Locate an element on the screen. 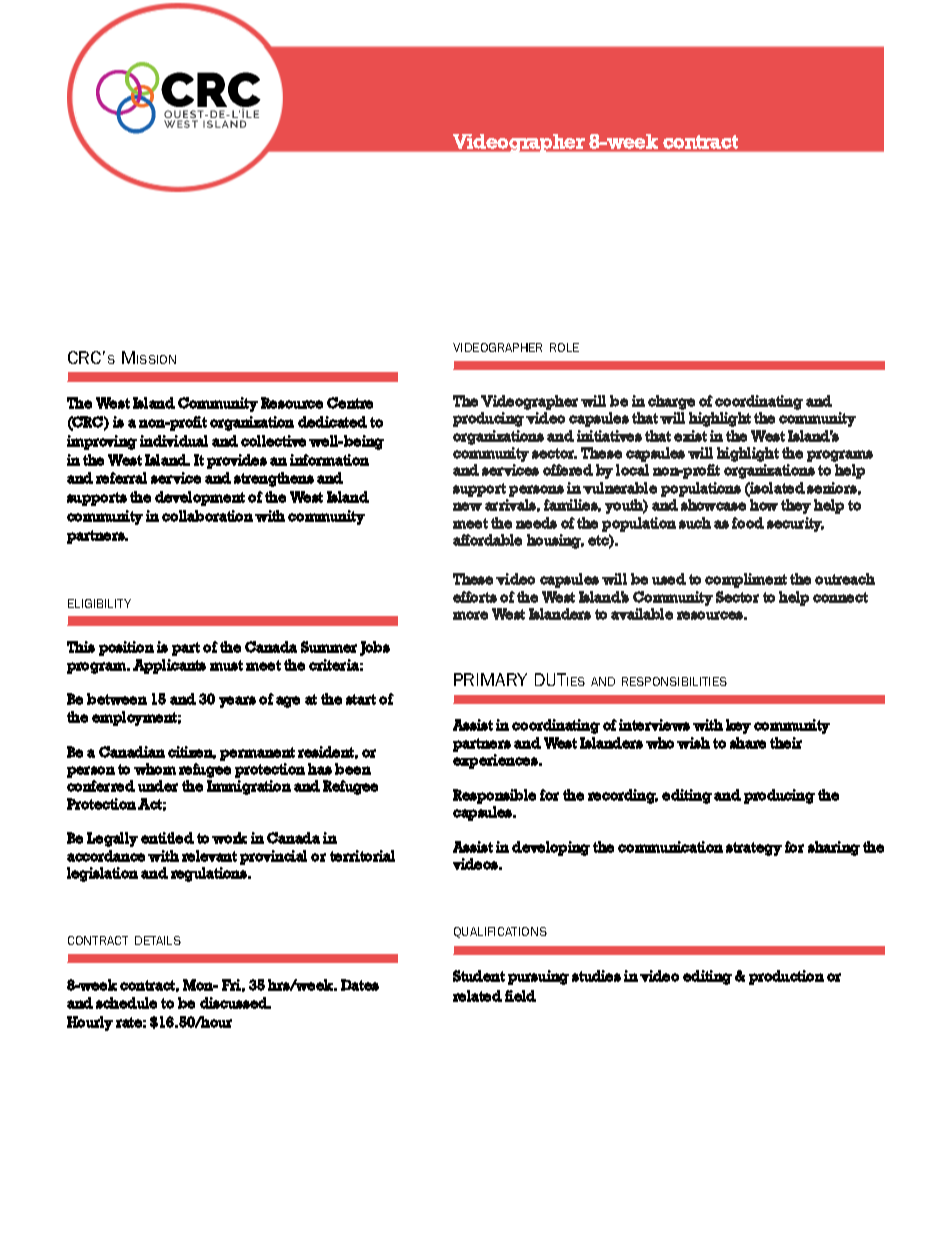 The height and width of the screenshot is (1233, 952). schedule is located at coordinates (126, 1003).
